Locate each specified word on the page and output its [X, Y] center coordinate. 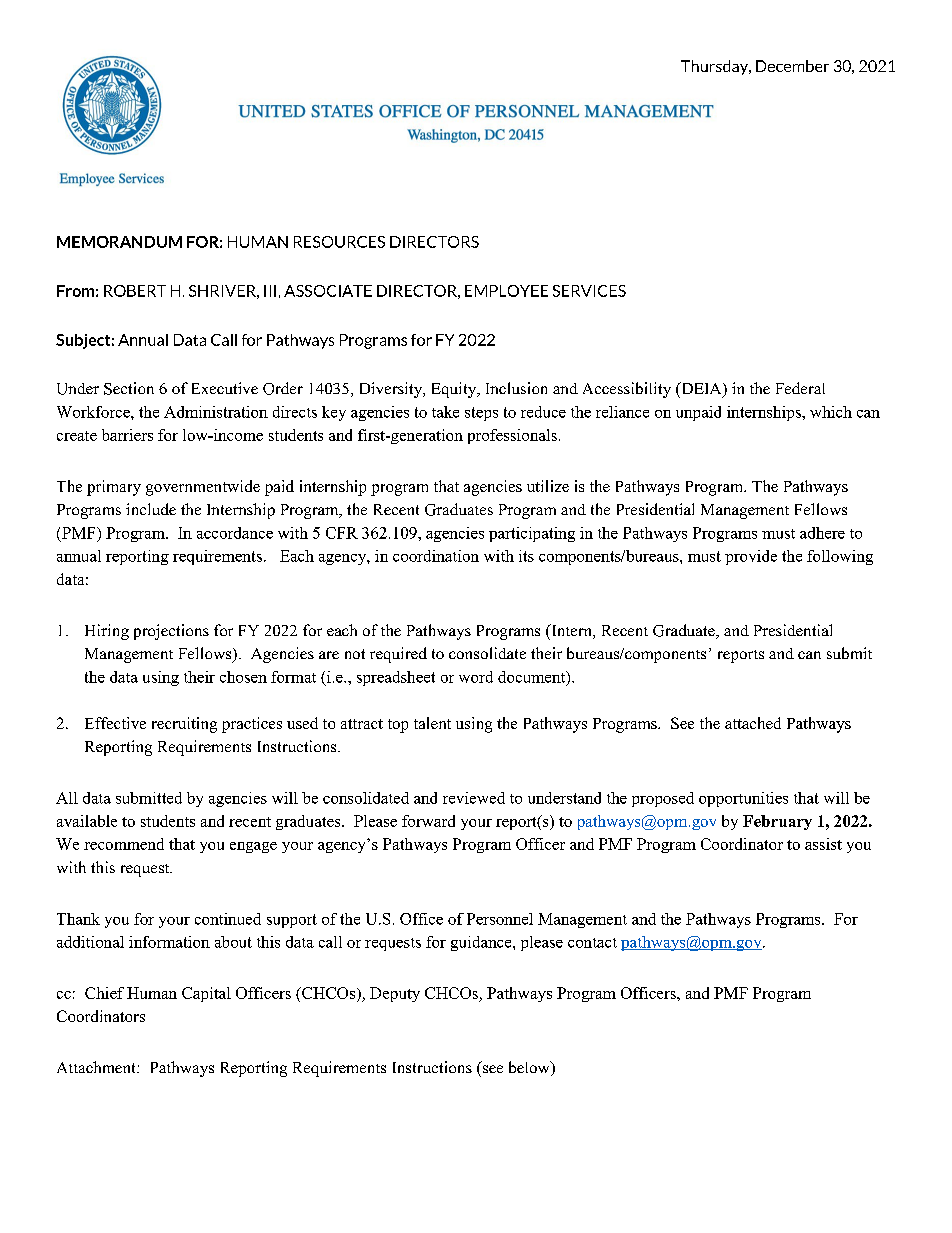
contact [592, 943]
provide [751, 557]
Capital [206, 994]
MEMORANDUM [119, 242]
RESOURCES [339, 242]
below [530, 1068]
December [792, 66]
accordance [235, 533]
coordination [436, 556]
